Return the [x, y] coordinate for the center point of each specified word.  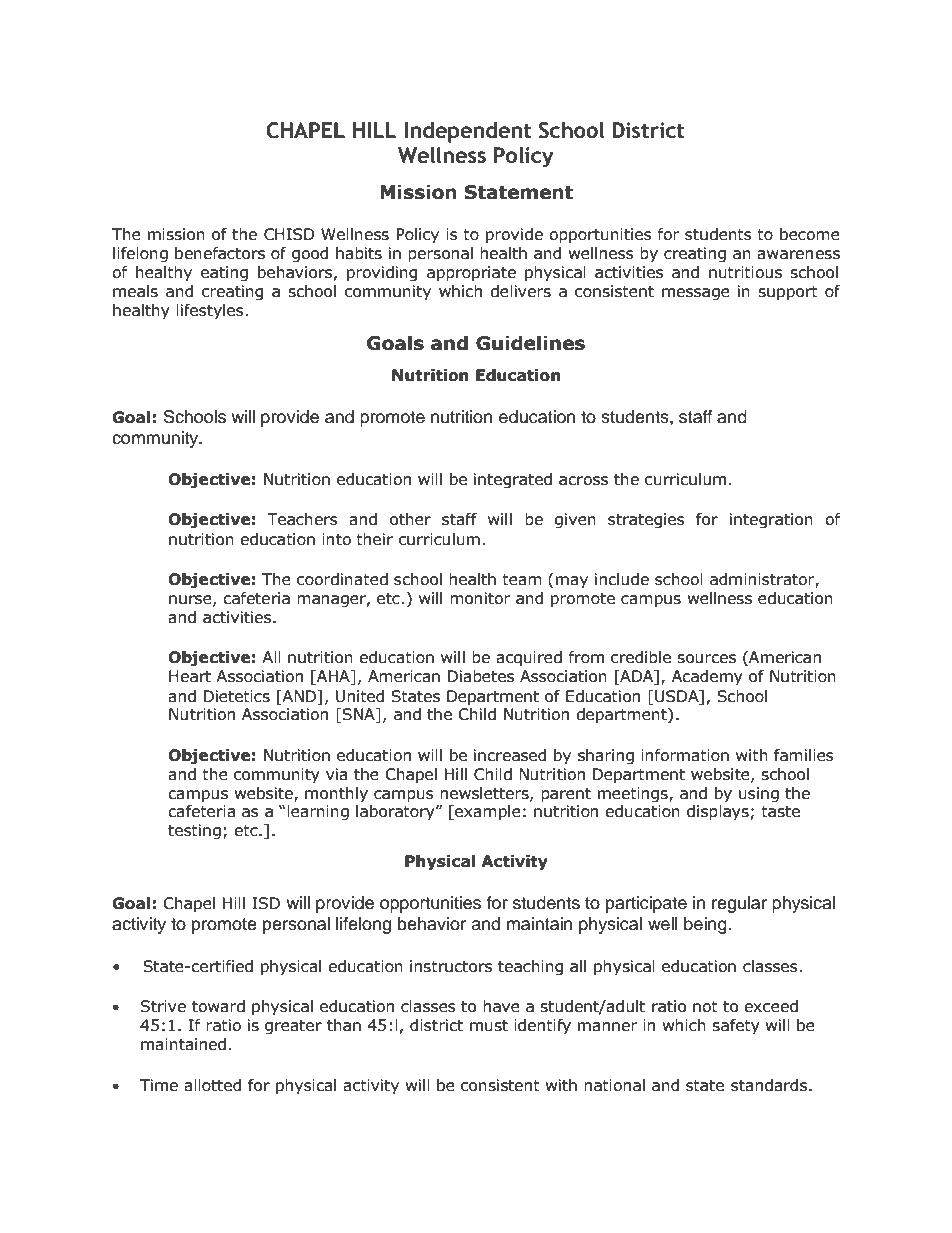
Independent [468, 132]
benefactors [220, 253]
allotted [212, 1085]
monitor [480, 598]
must [489, 1026]
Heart [190, 676]
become [810, 234]
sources [706, 659]
